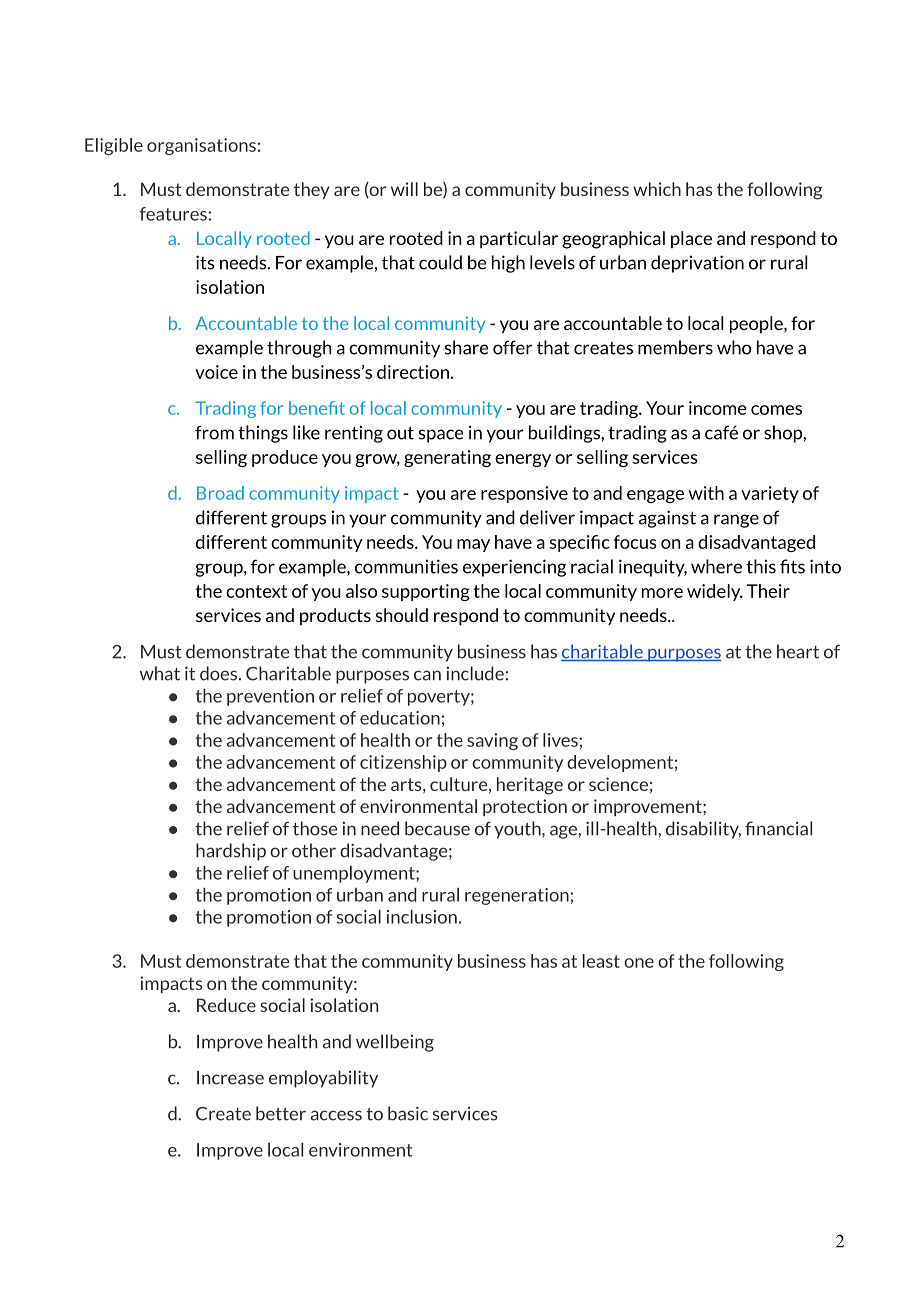  Describe the element at coordinates (441, 436) in the image. I see `space` at that location.
